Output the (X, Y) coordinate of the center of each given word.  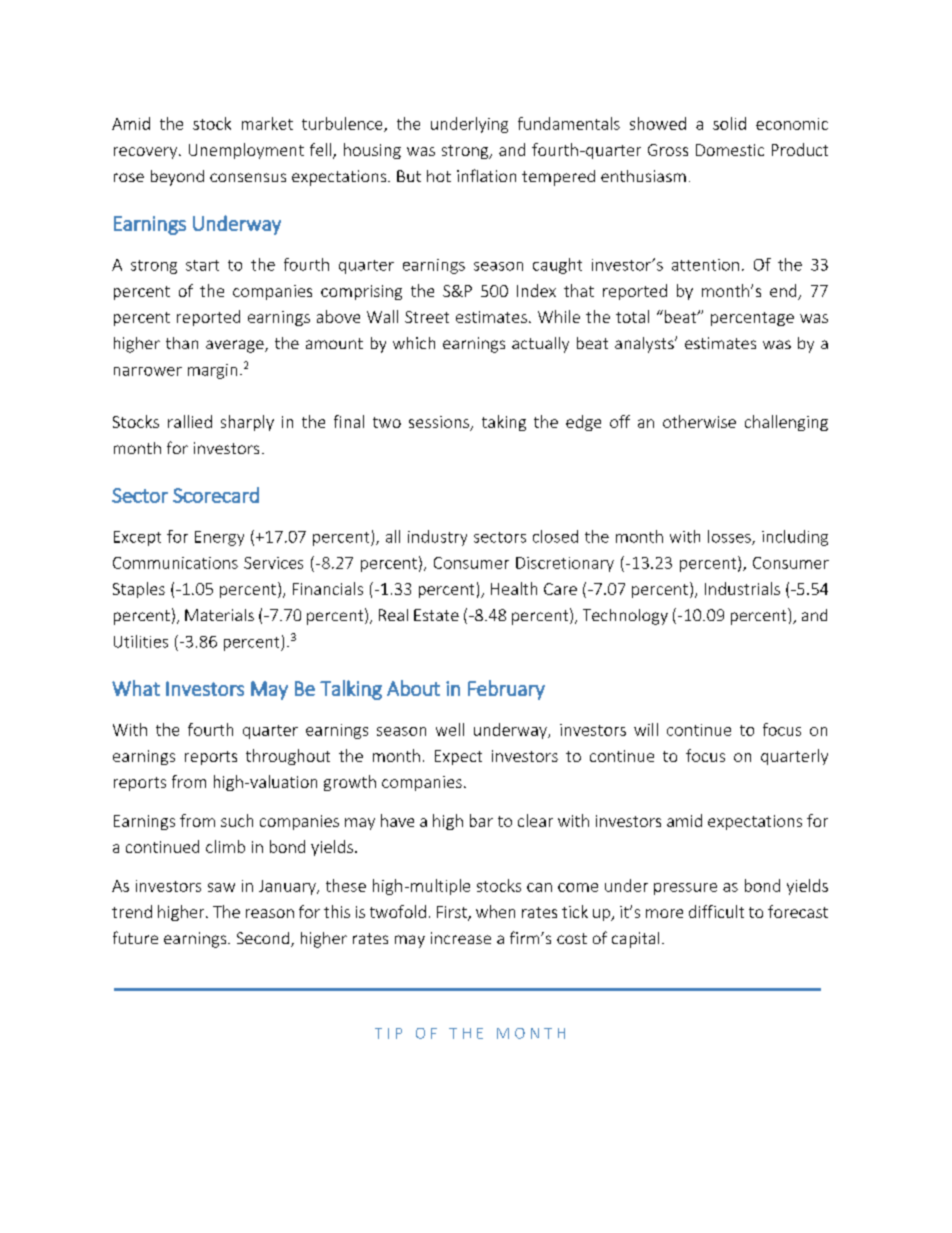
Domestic (730, 150)
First (453, 913)
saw (221, 887)
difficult (716, 911)
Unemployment (246, 151)
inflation (486, 175)
